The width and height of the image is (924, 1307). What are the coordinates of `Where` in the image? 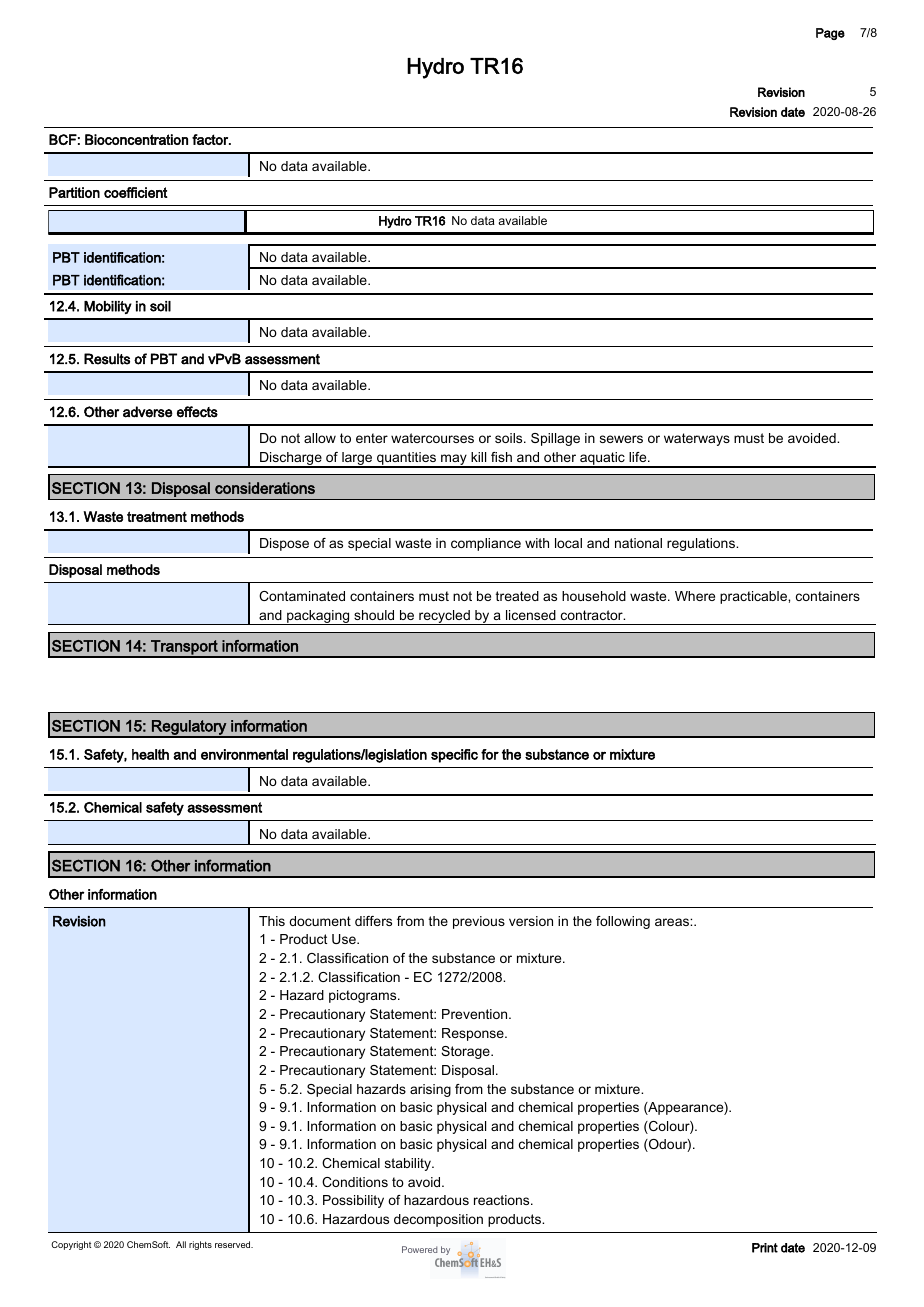 It's located at (695, 596).
